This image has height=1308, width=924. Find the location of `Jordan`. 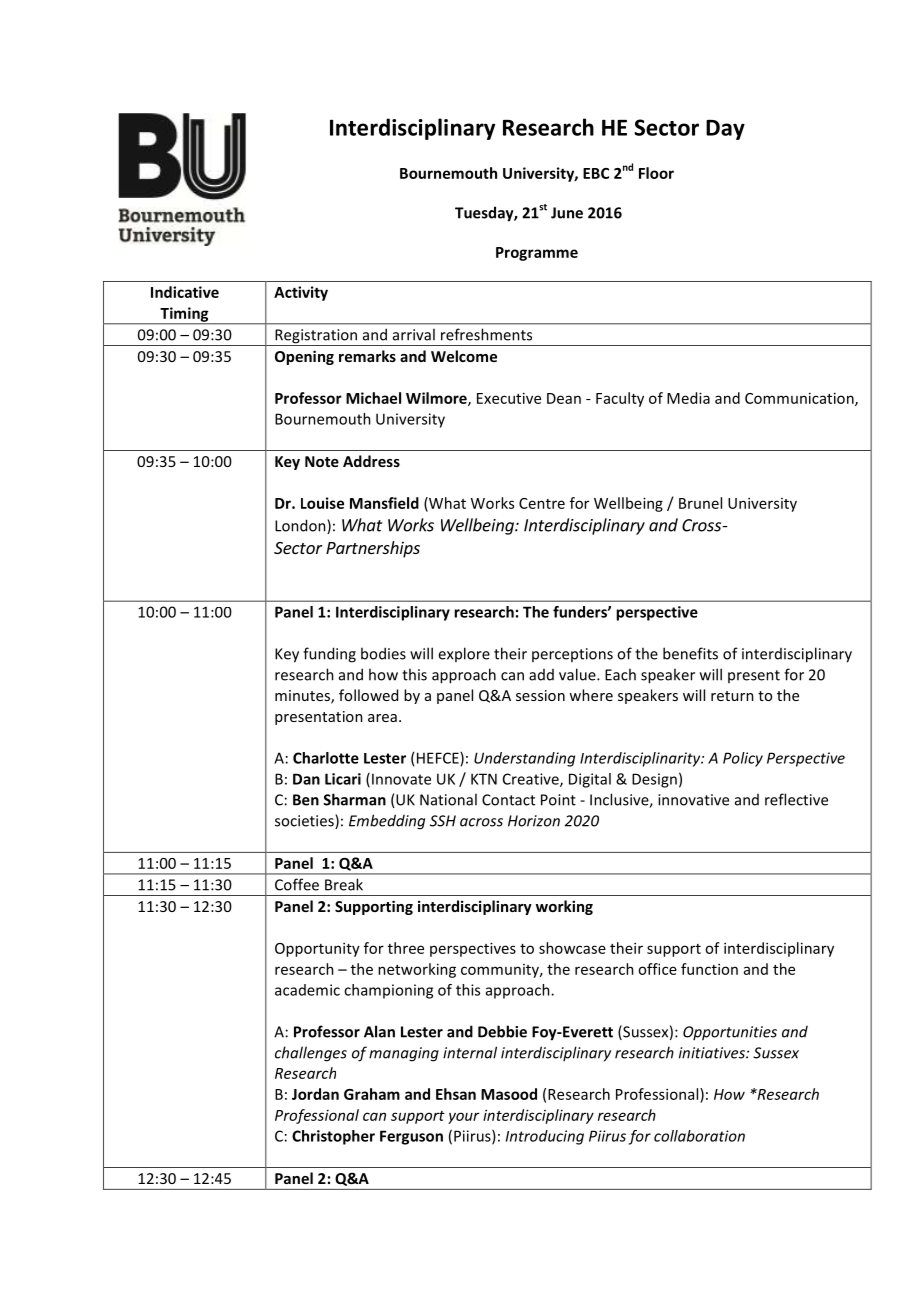

Jordan is located at coordinates (315, 1094).
